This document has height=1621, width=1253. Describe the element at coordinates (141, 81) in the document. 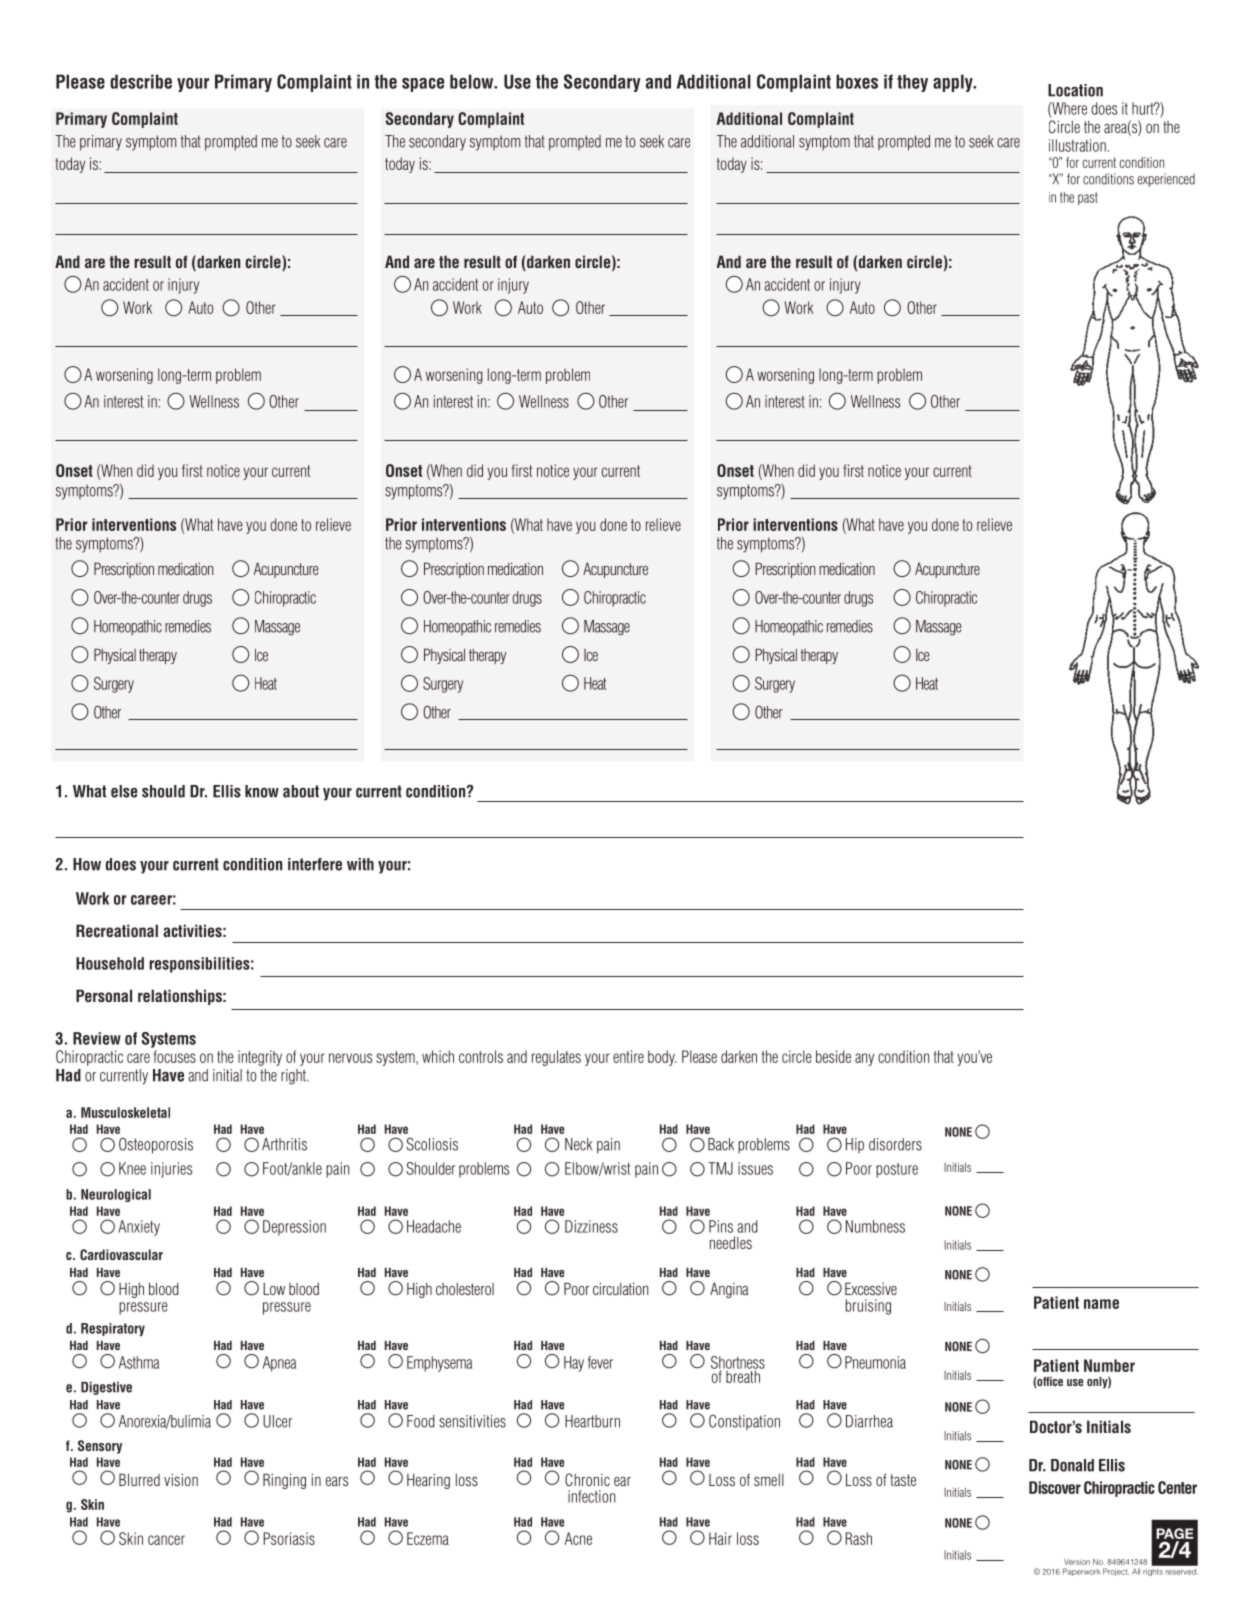

I see `describe` at that location.
